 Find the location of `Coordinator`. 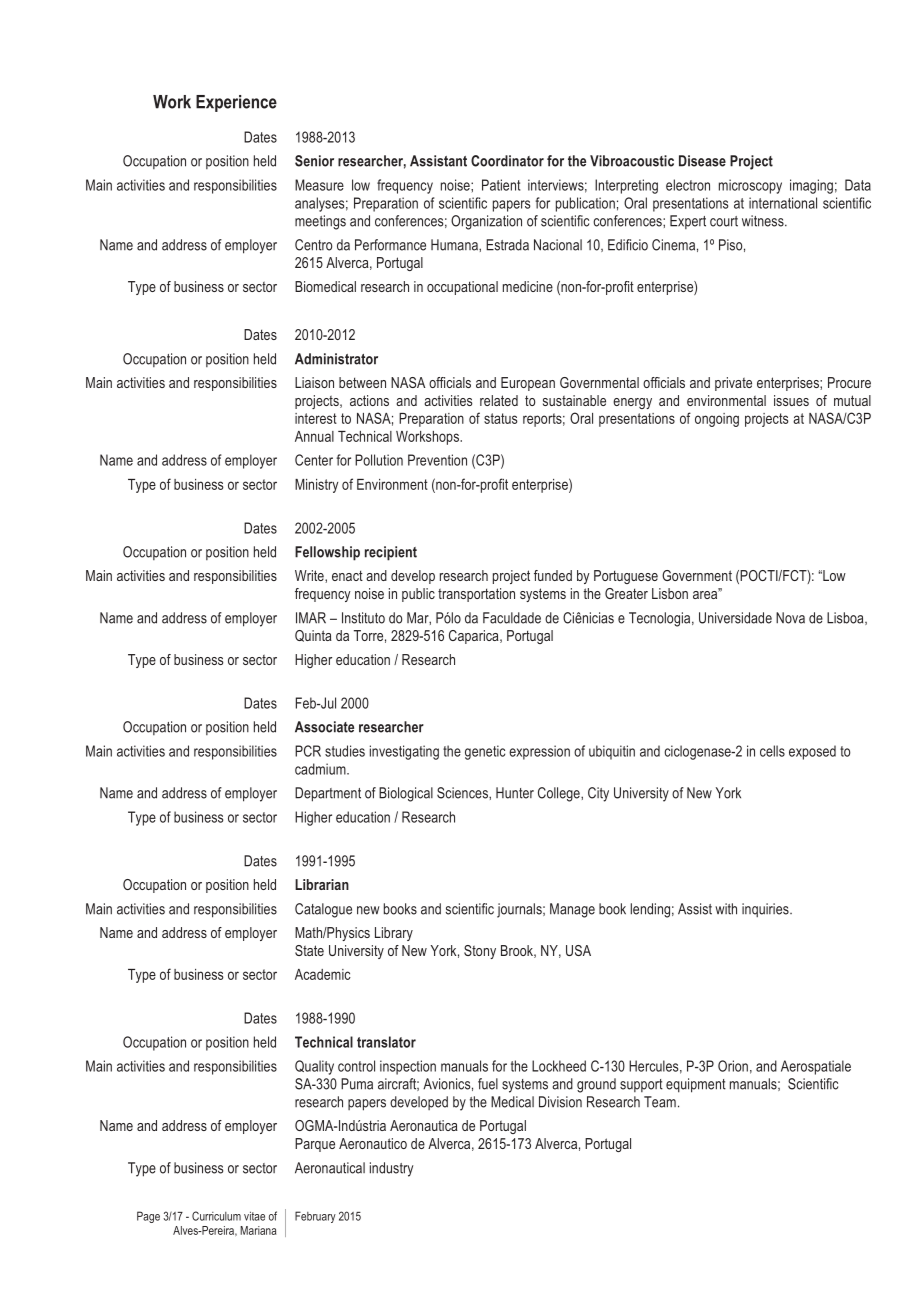

Coordinator is located at coordinates (507, 161).
